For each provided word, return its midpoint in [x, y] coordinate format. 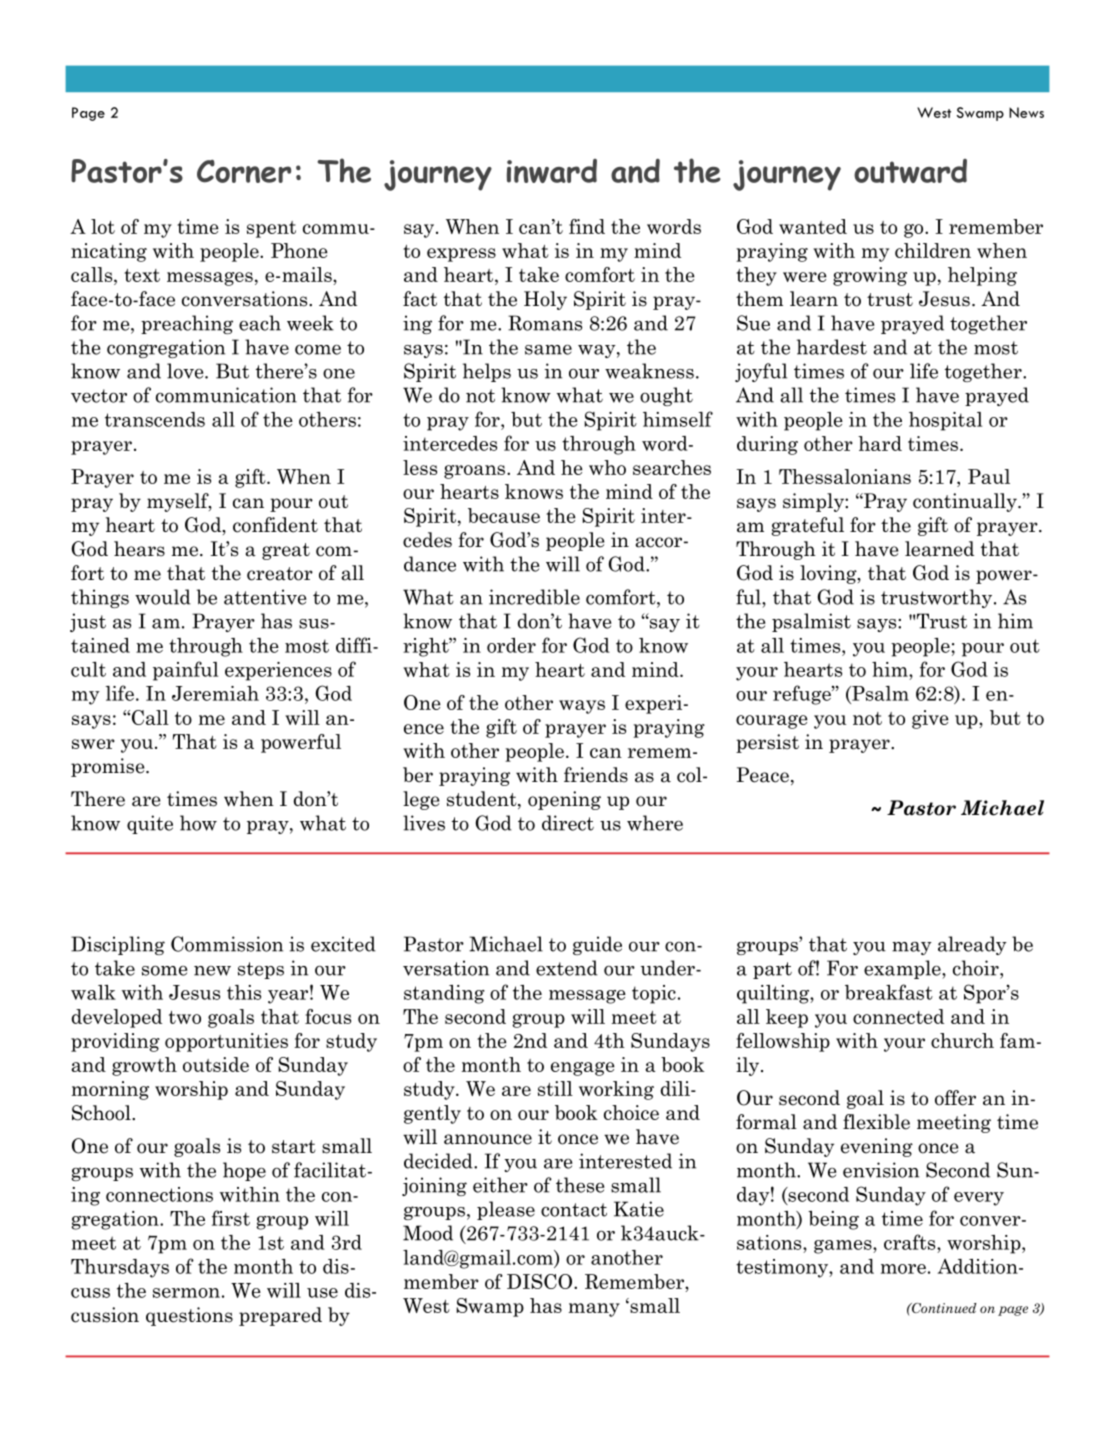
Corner [244, 171]
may [912, 948]
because [504, 515]
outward [910, 171]
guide [597, 945]
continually [966, 502]
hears [139, 549]
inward [552, 171]
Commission [227, 944]
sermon [186, 1293]
